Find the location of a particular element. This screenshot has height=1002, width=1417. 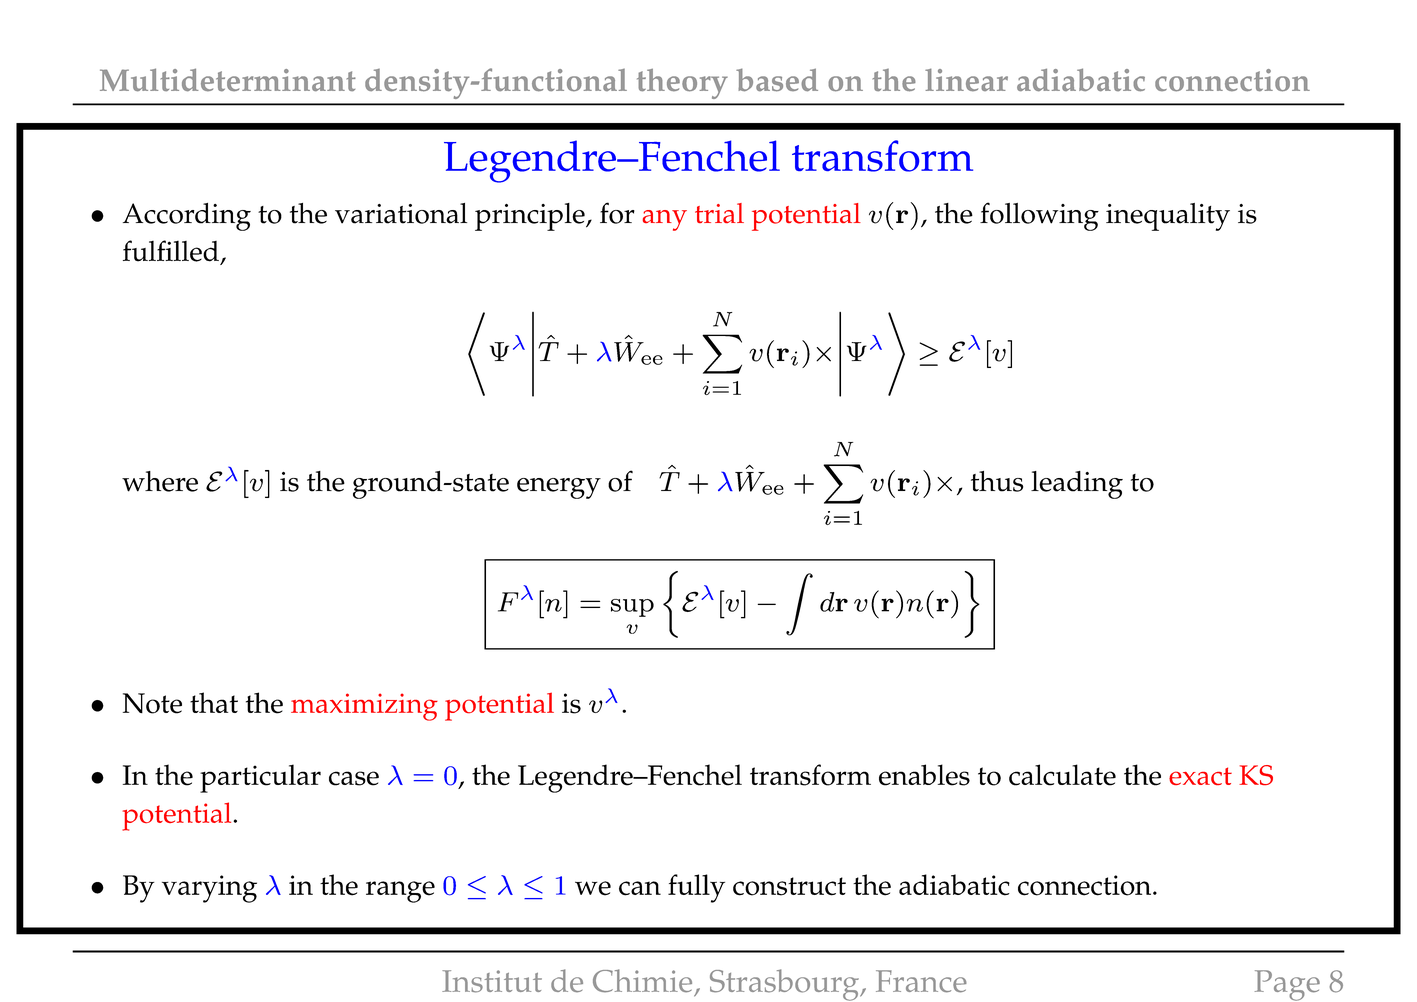

where is located at coordinates (160, 481).
